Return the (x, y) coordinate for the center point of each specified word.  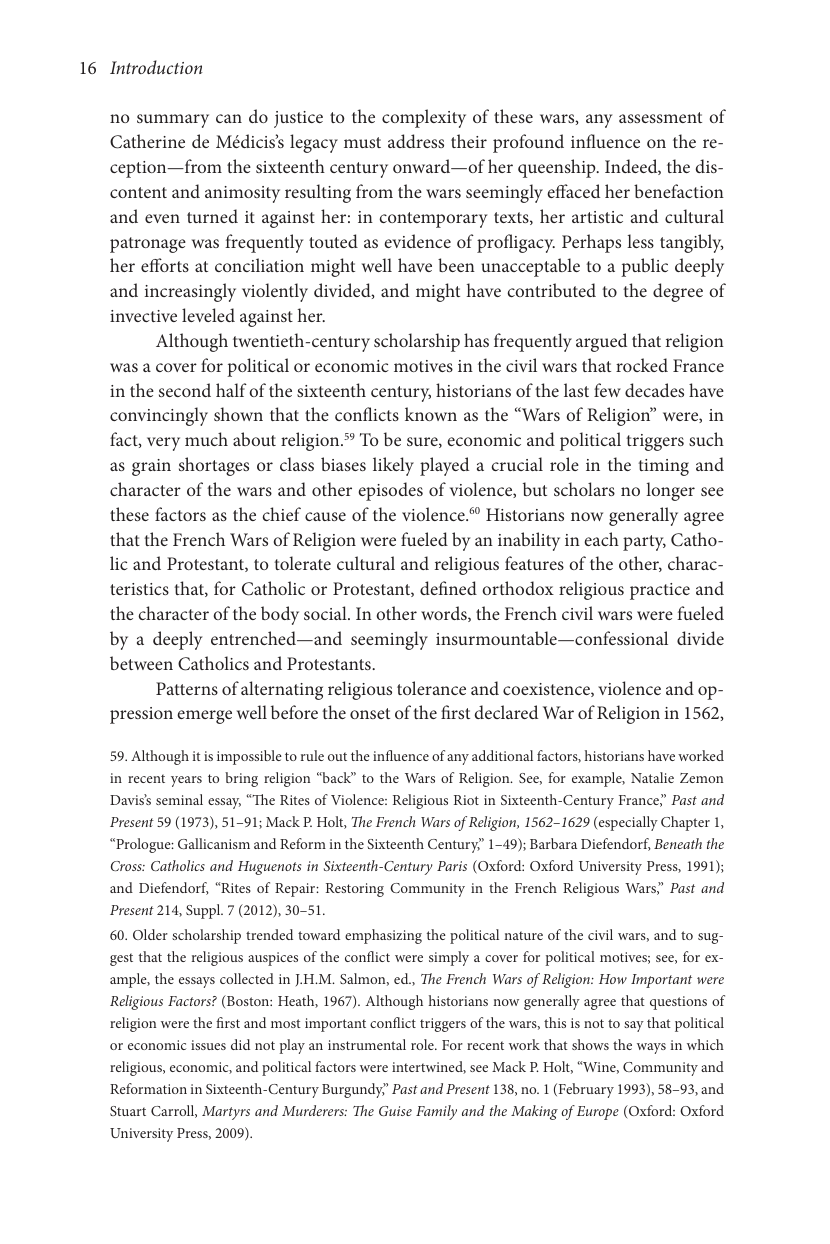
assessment (660, 117)
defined (448, 588)
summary (173, 121)
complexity (424, 118)
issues (208, 1045)
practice (660, 591)
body (280, 615)
